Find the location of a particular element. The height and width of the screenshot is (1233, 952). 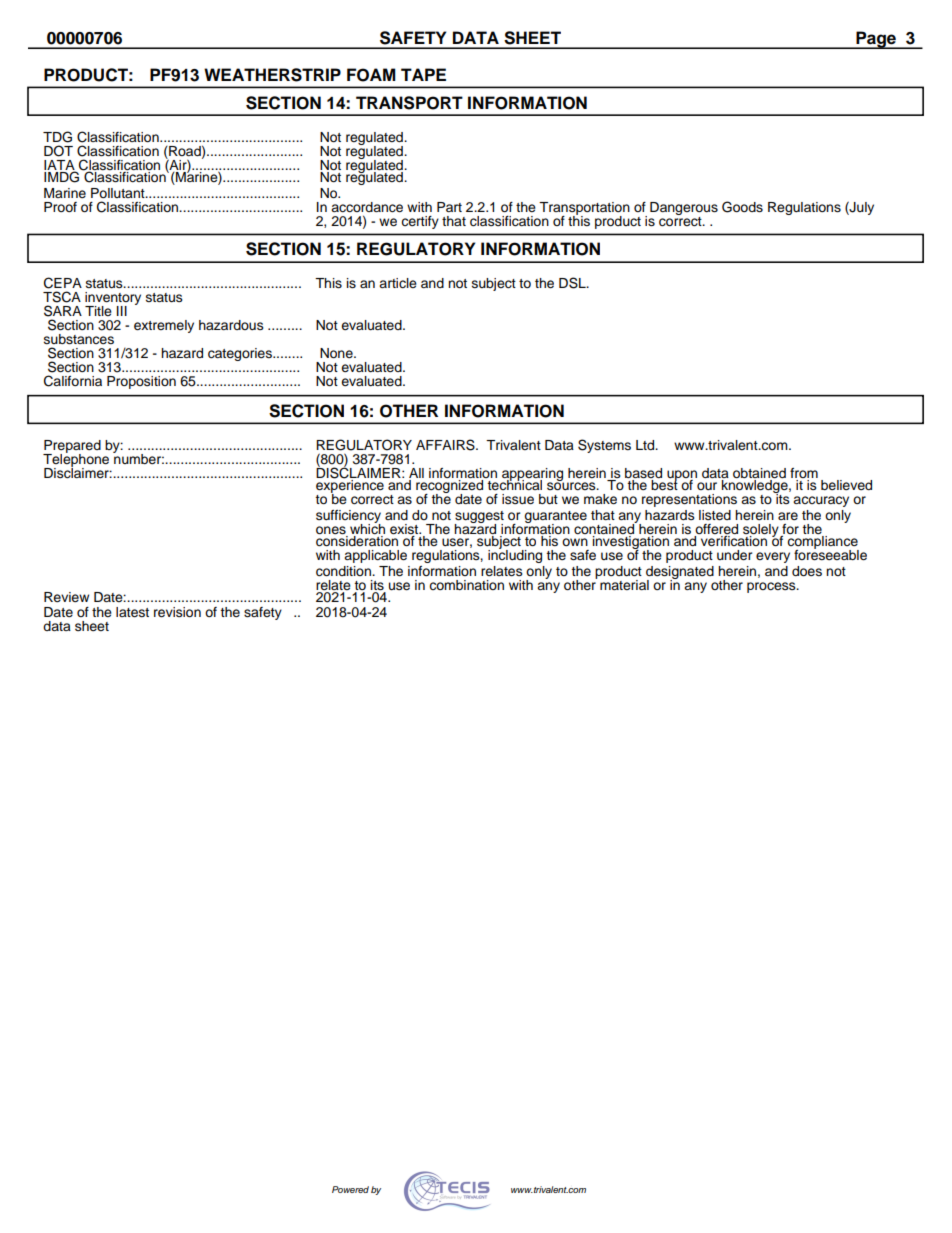

Page is located at coordinates (876, 40).
